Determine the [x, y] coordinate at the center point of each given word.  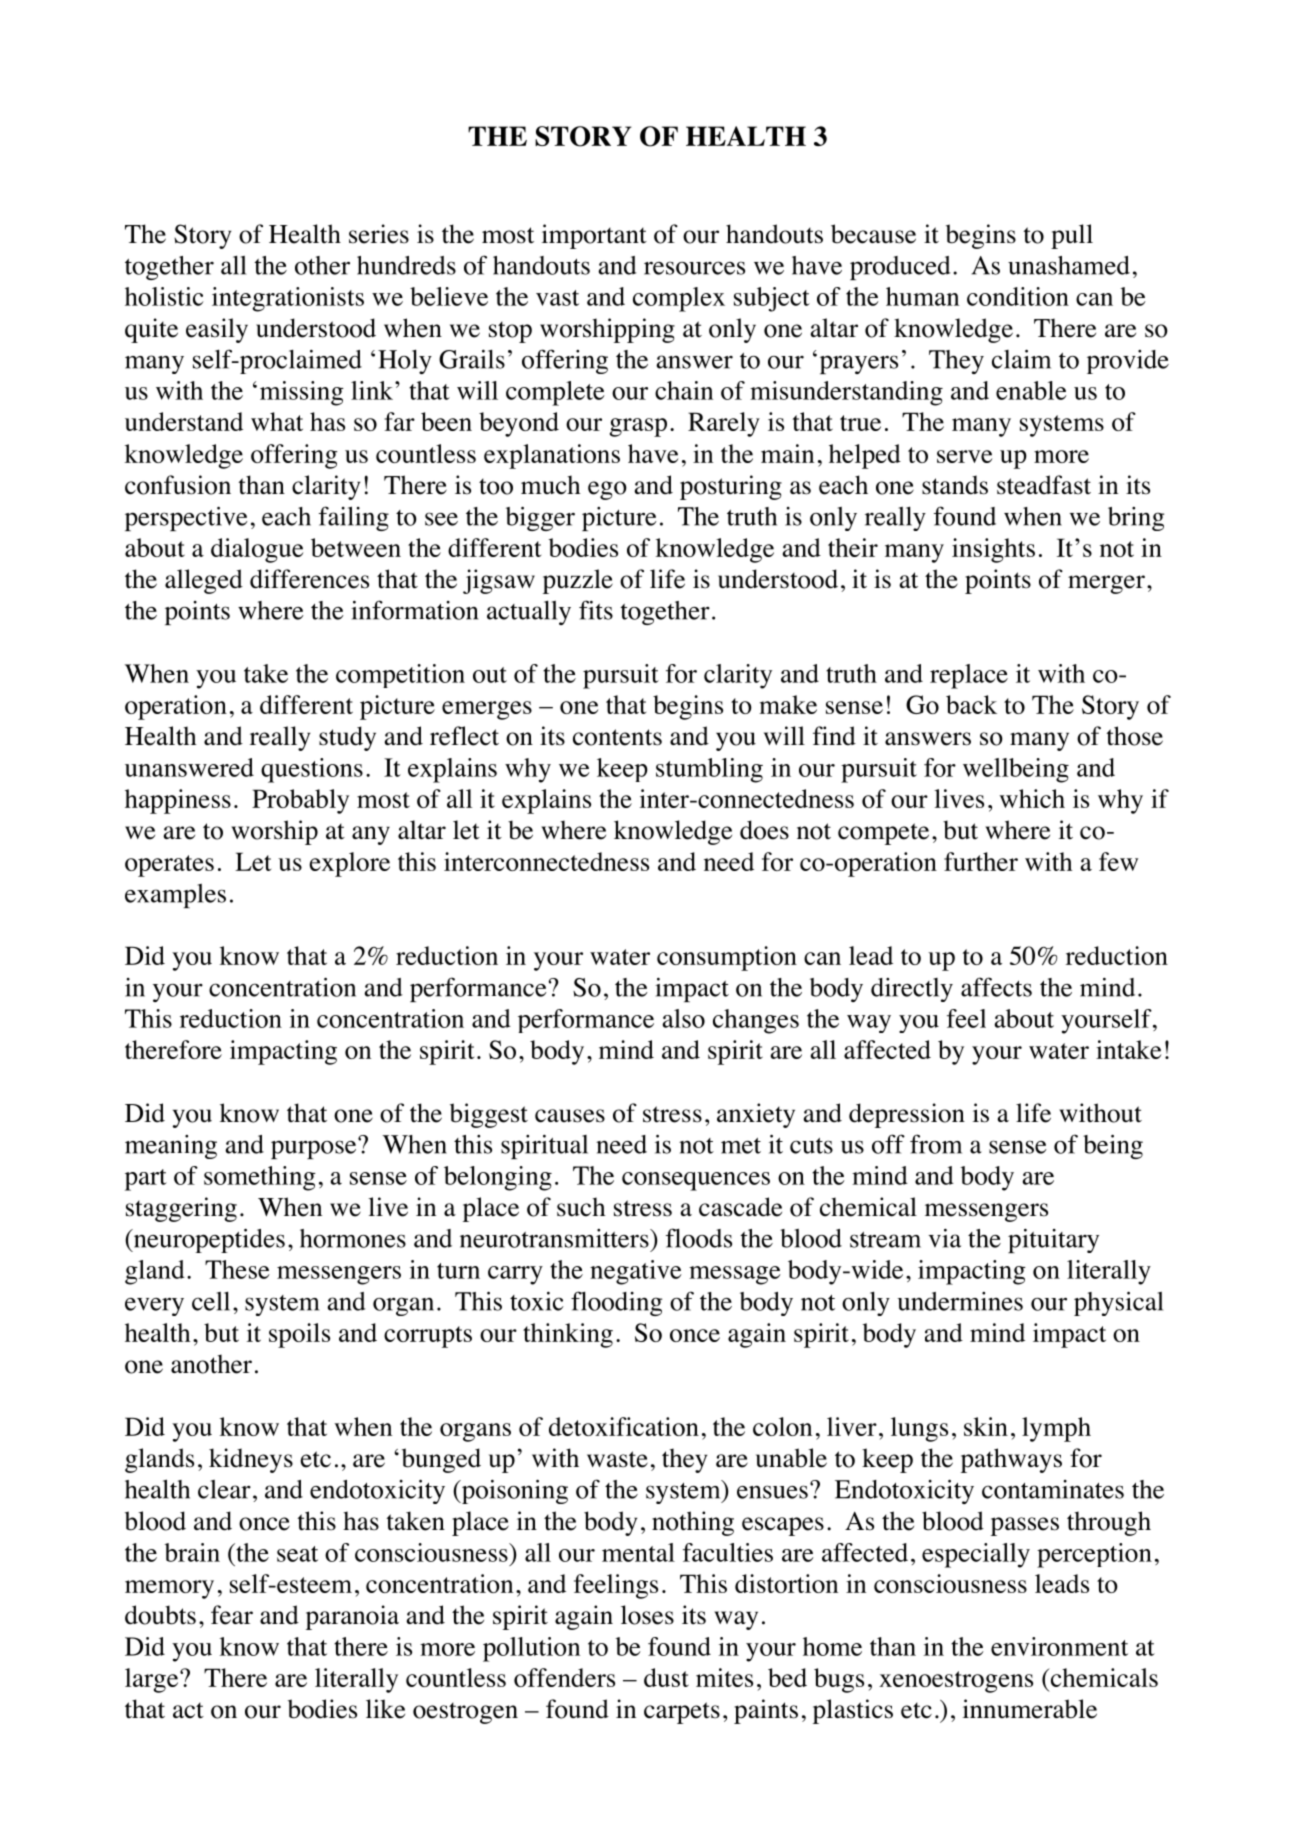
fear [232, 1615]
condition [1018, 296]
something [260, 1178]
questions [312, 770]
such [581, 1207]
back [971, 704]
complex [679, 299]
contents [617, 737]
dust [666, 1677]
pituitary [1053, 1240]
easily [217, 330]
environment [1059, 1646]
